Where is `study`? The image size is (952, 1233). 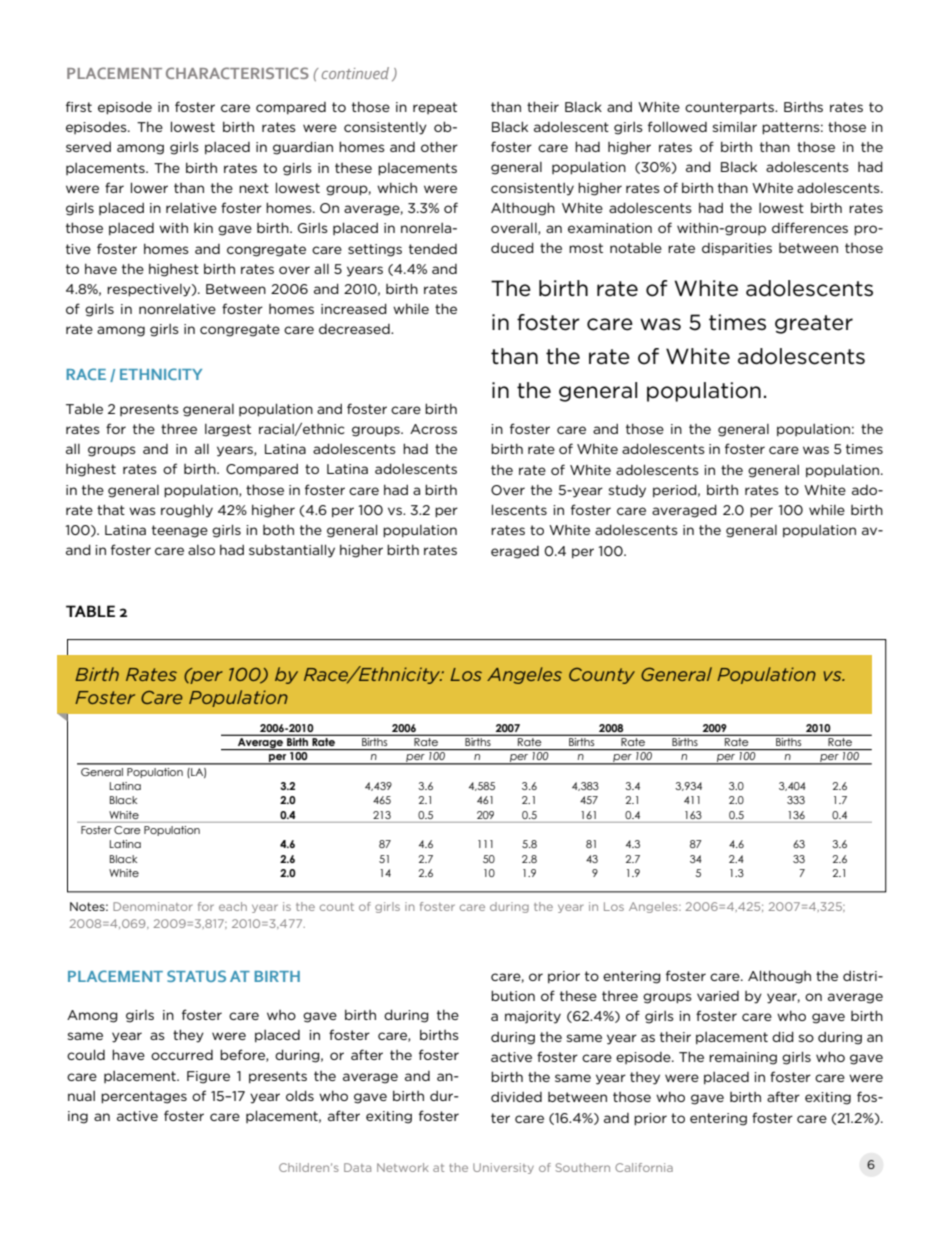
study is located at coordinates (627, 491).
